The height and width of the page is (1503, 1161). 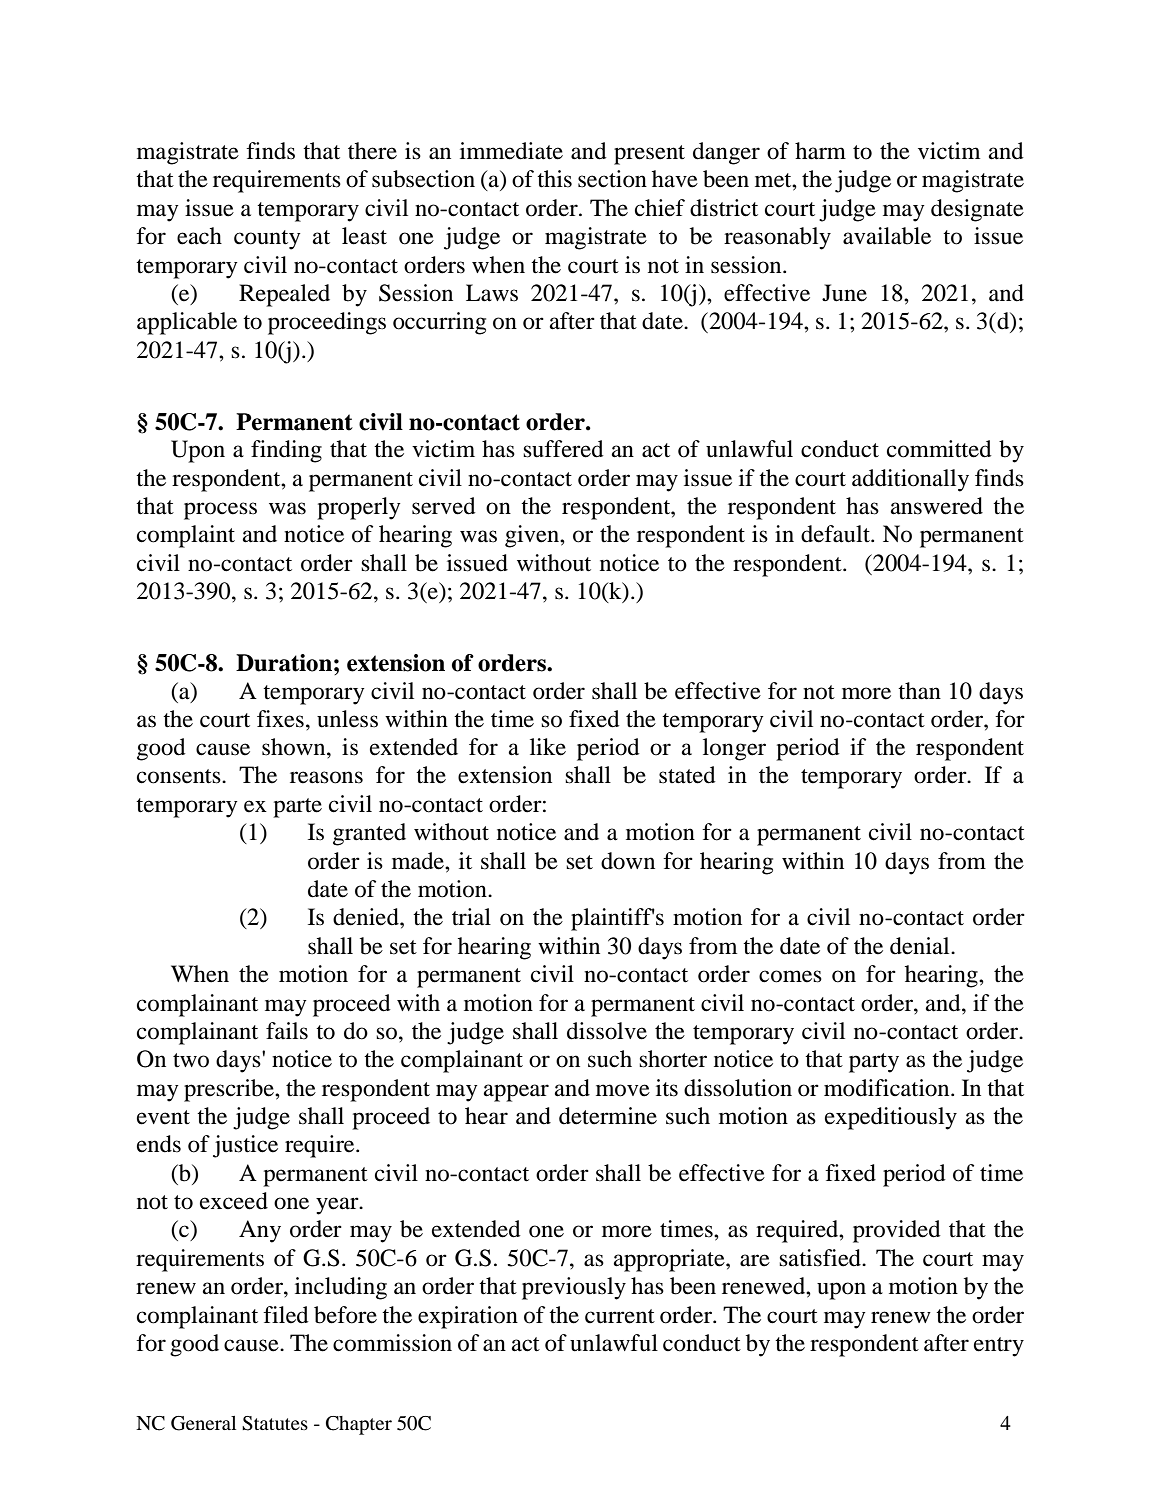 I want to click on county, so click(x=267, y=240).
